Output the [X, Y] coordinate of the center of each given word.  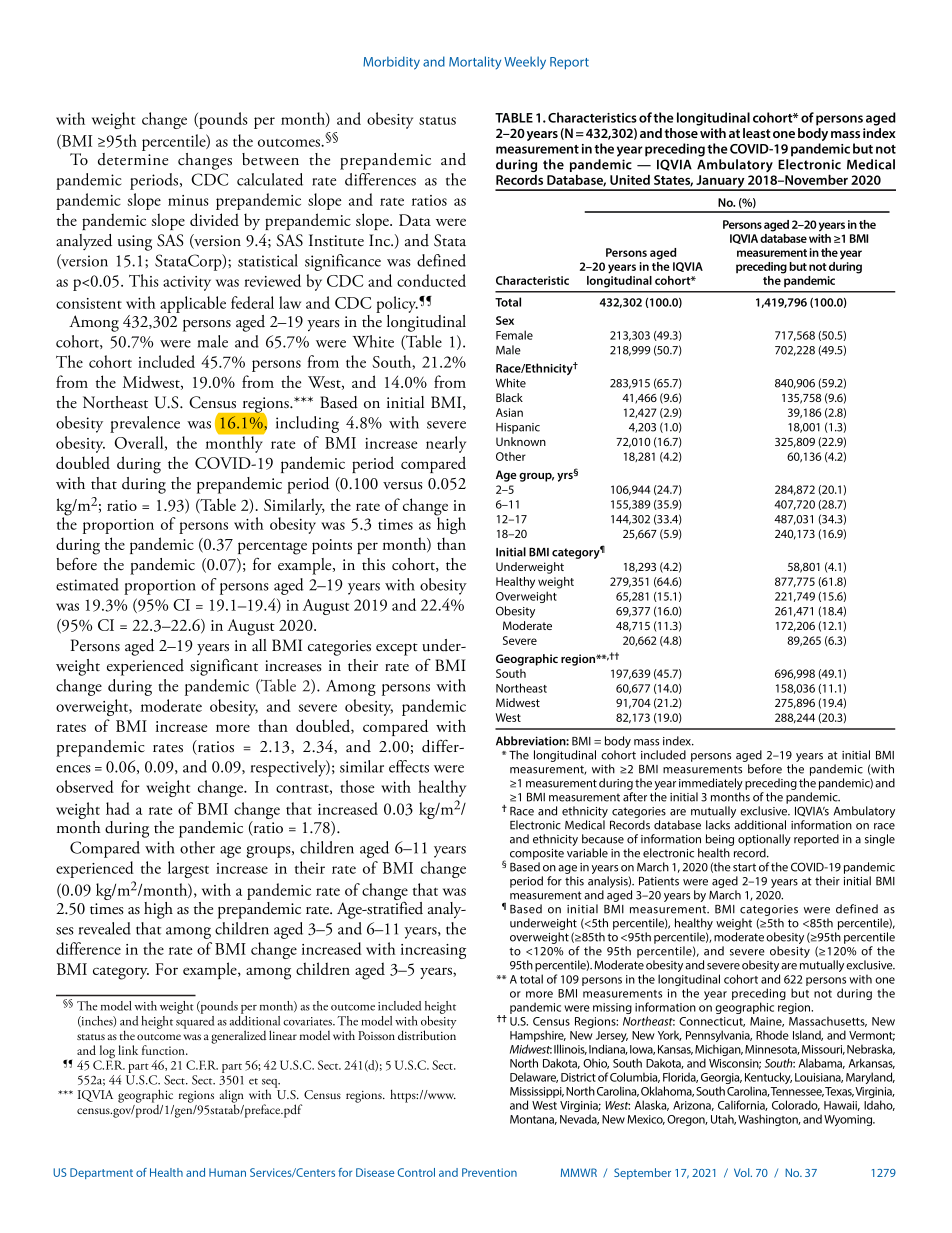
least [757, 133]
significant [224, 667]
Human [227, 1172]
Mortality [475, 63]
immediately [711, 785]
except [397, 649]
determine [133, 159]
